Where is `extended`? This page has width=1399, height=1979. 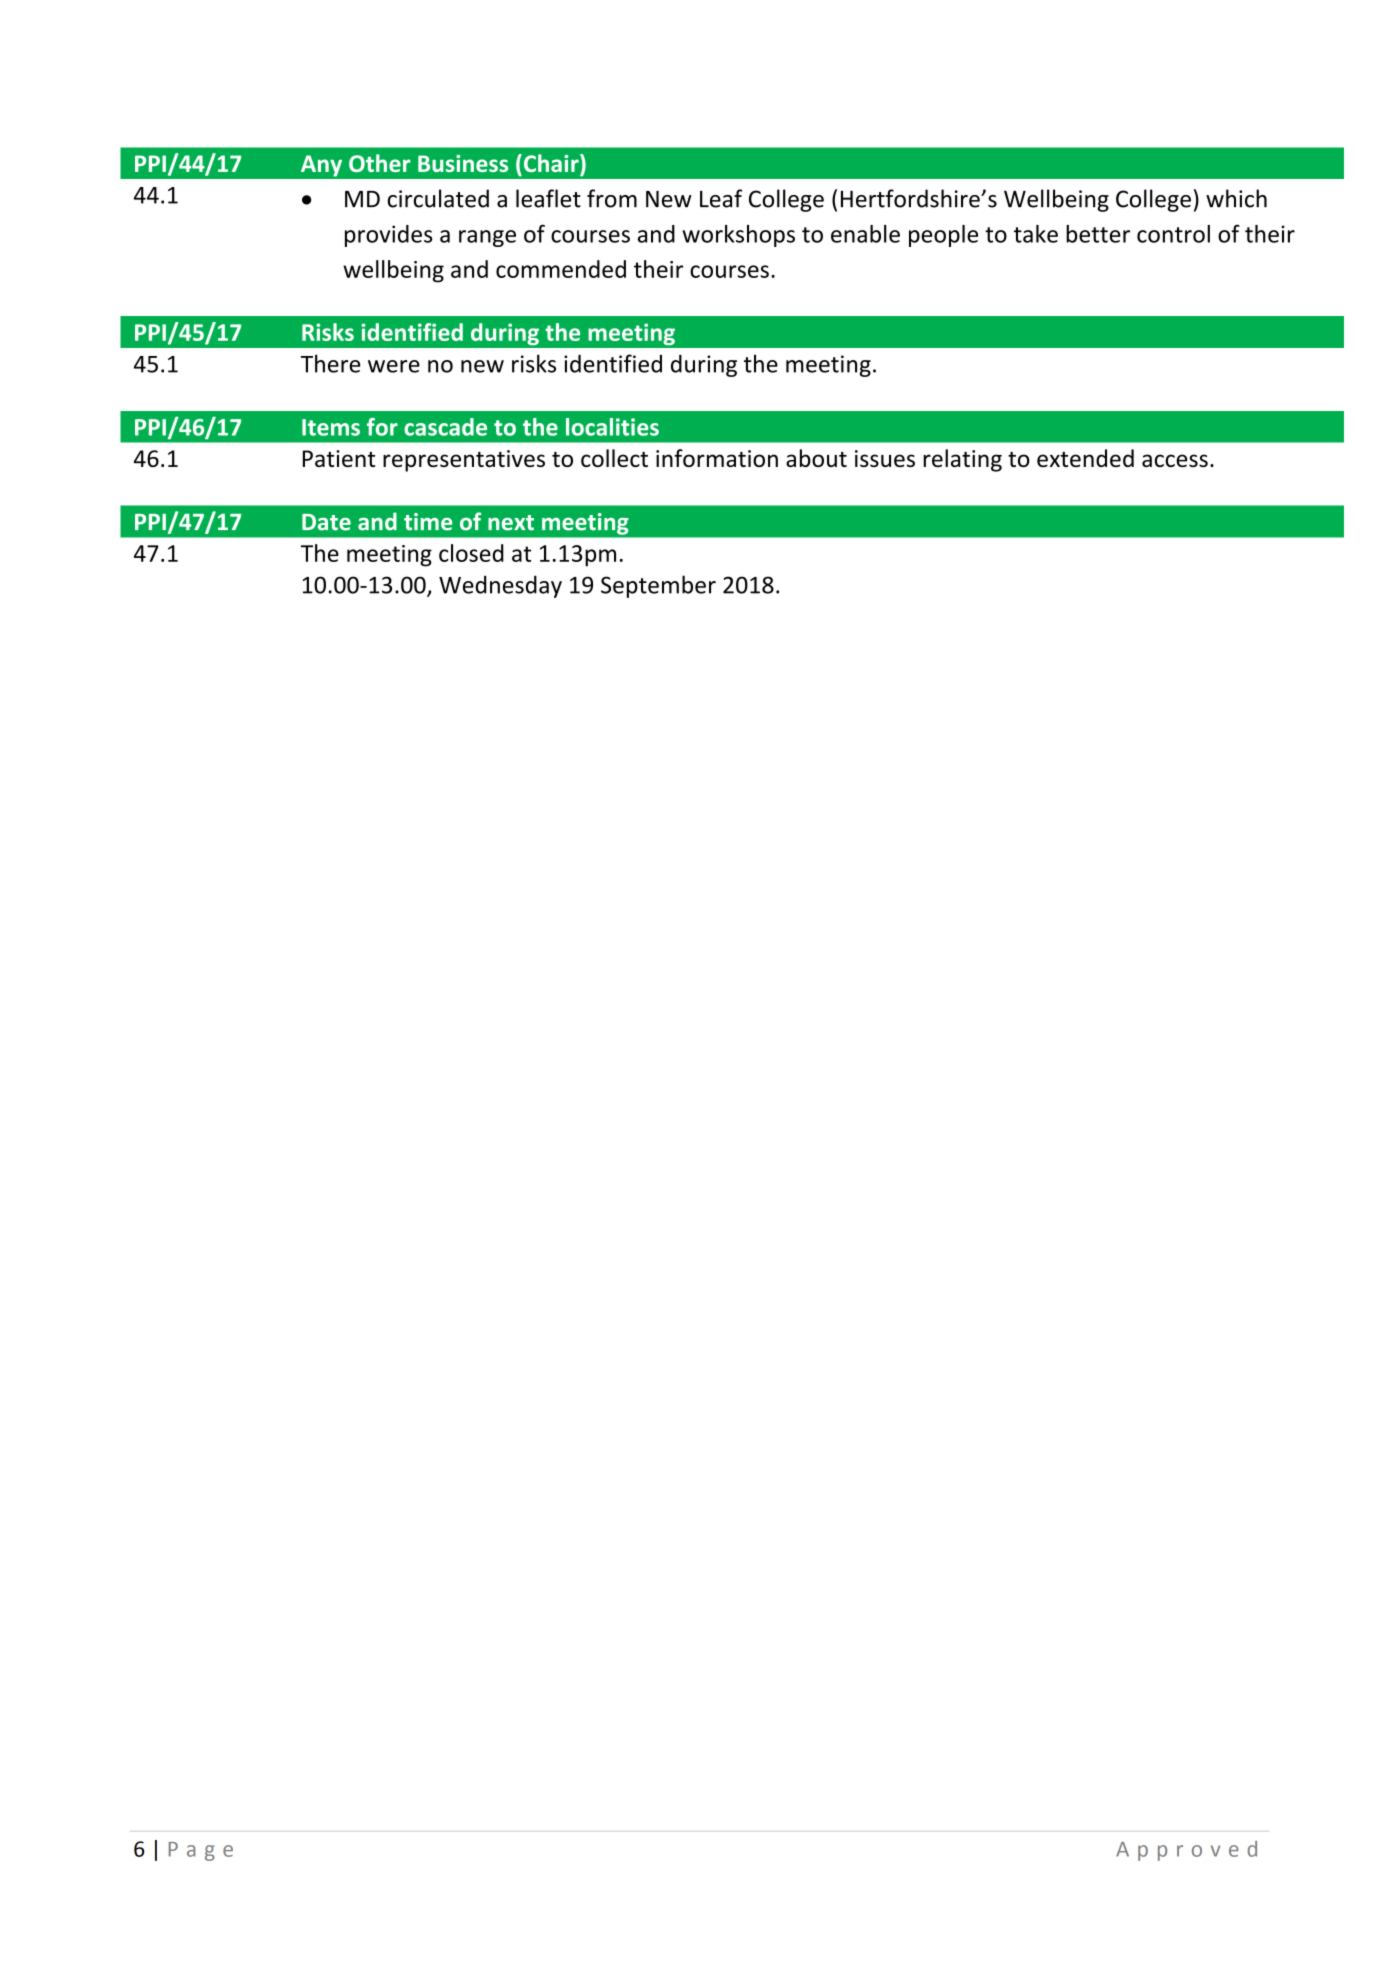 extended is located at coordinates (1085, 458).
